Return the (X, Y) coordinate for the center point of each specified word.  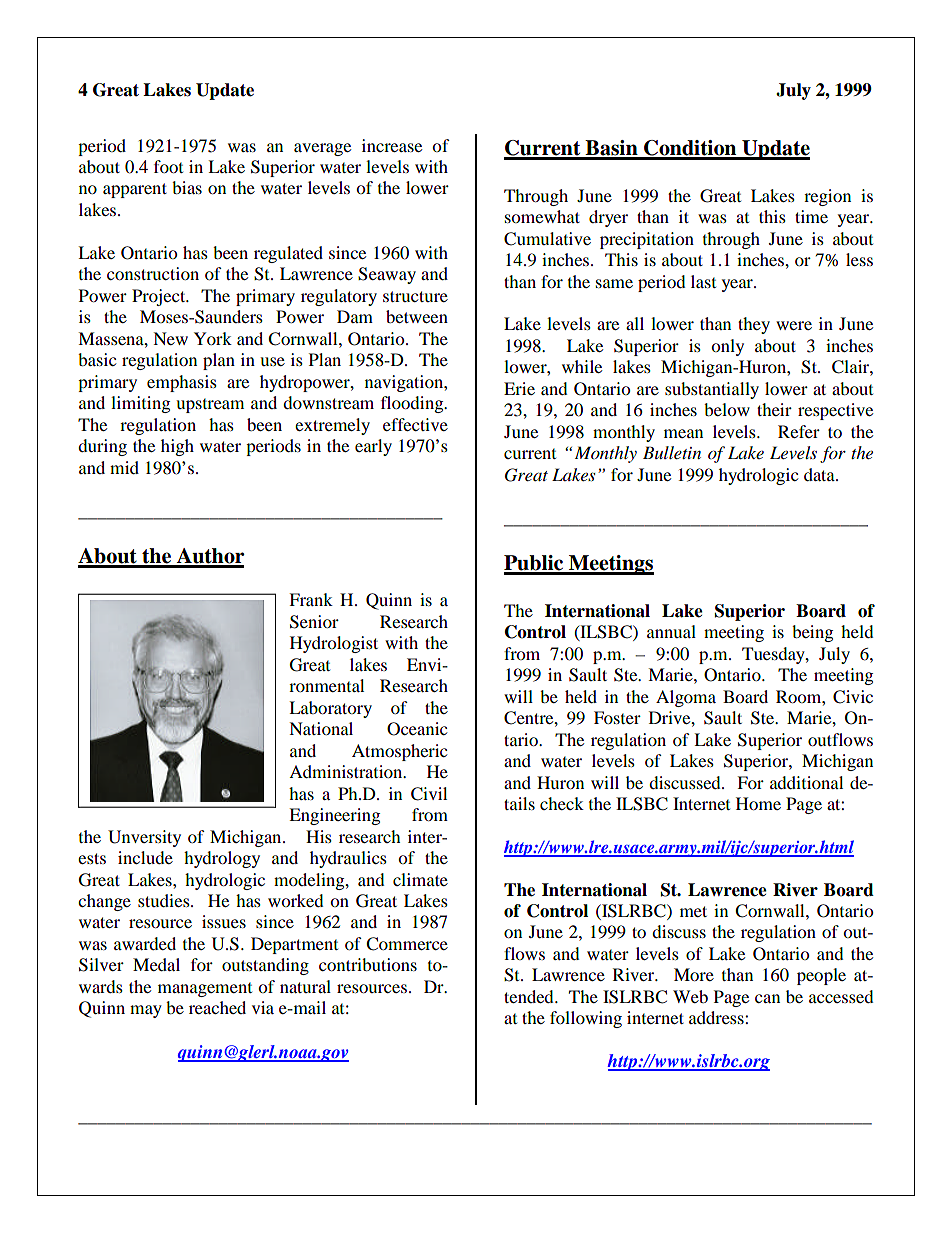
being (812, 633)
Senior (314, 622)
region (827, 197)
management (205, 990)
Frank (311, 599)
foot (168, 166)
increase (392, 145)
